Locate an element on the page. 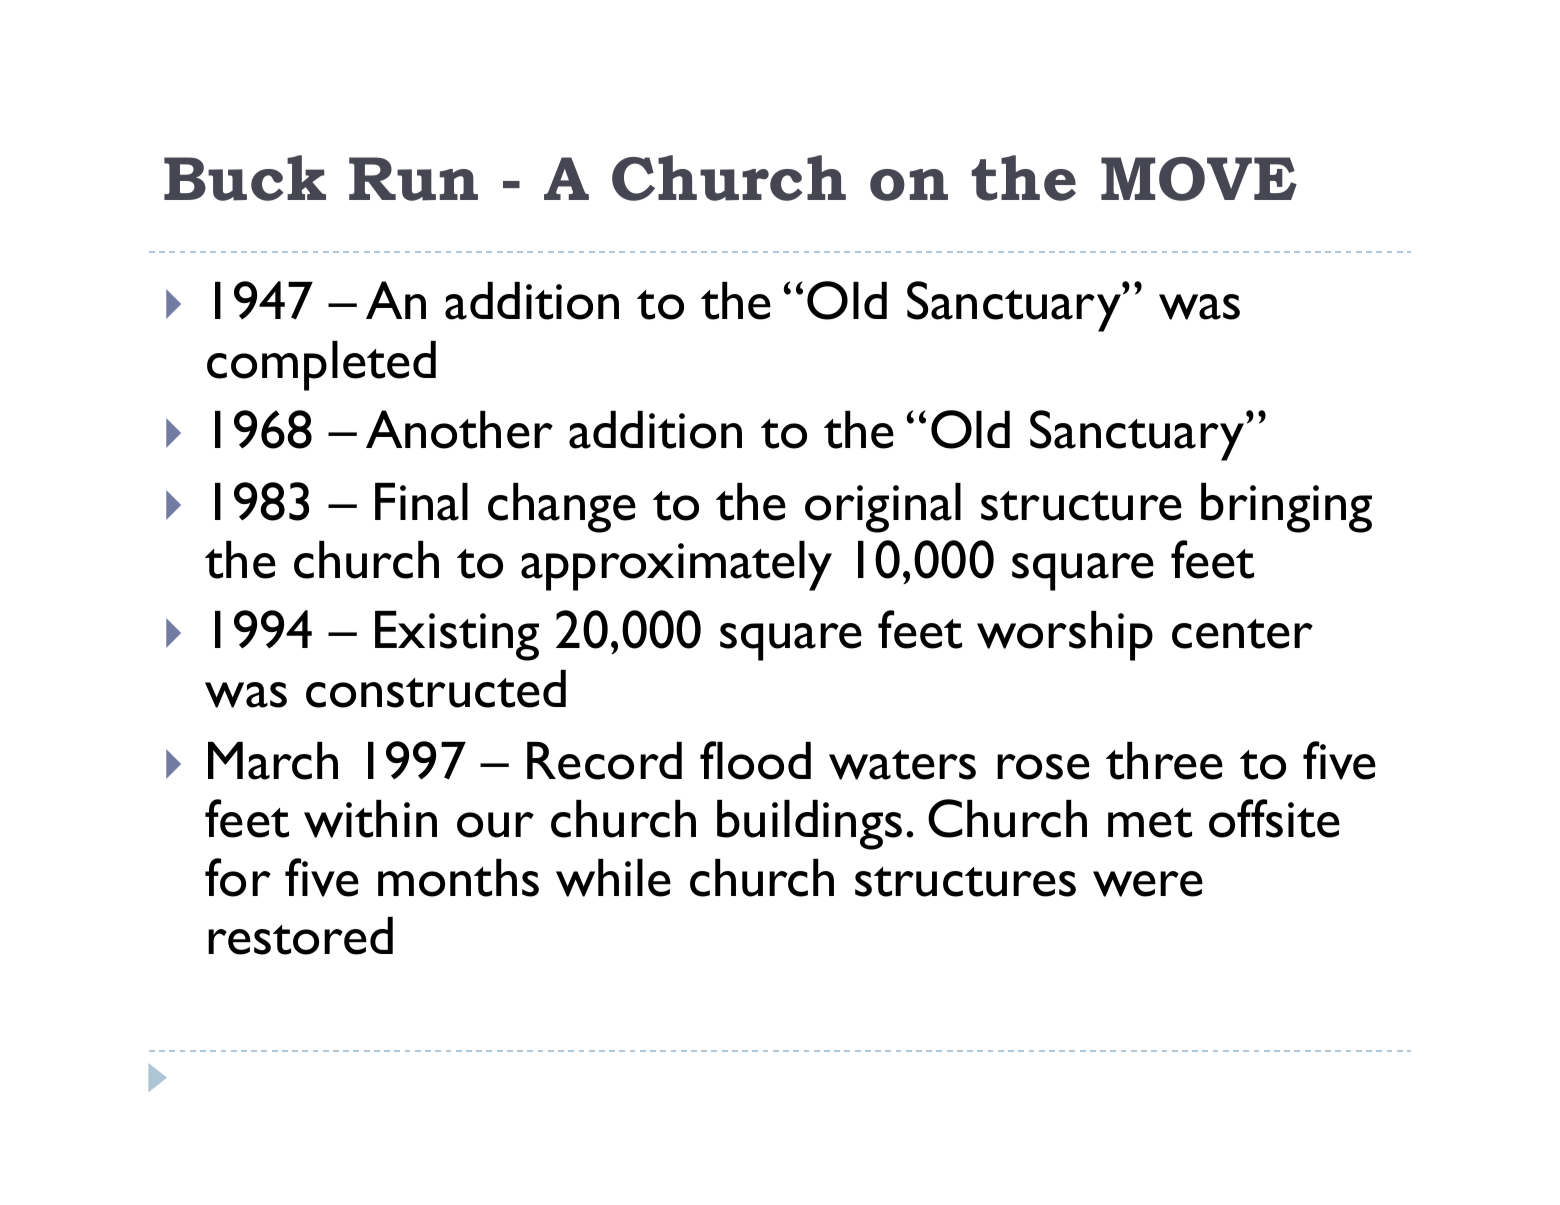 This document has width=1560, height=1205. bringing is located at coordinates (1286, 508).
